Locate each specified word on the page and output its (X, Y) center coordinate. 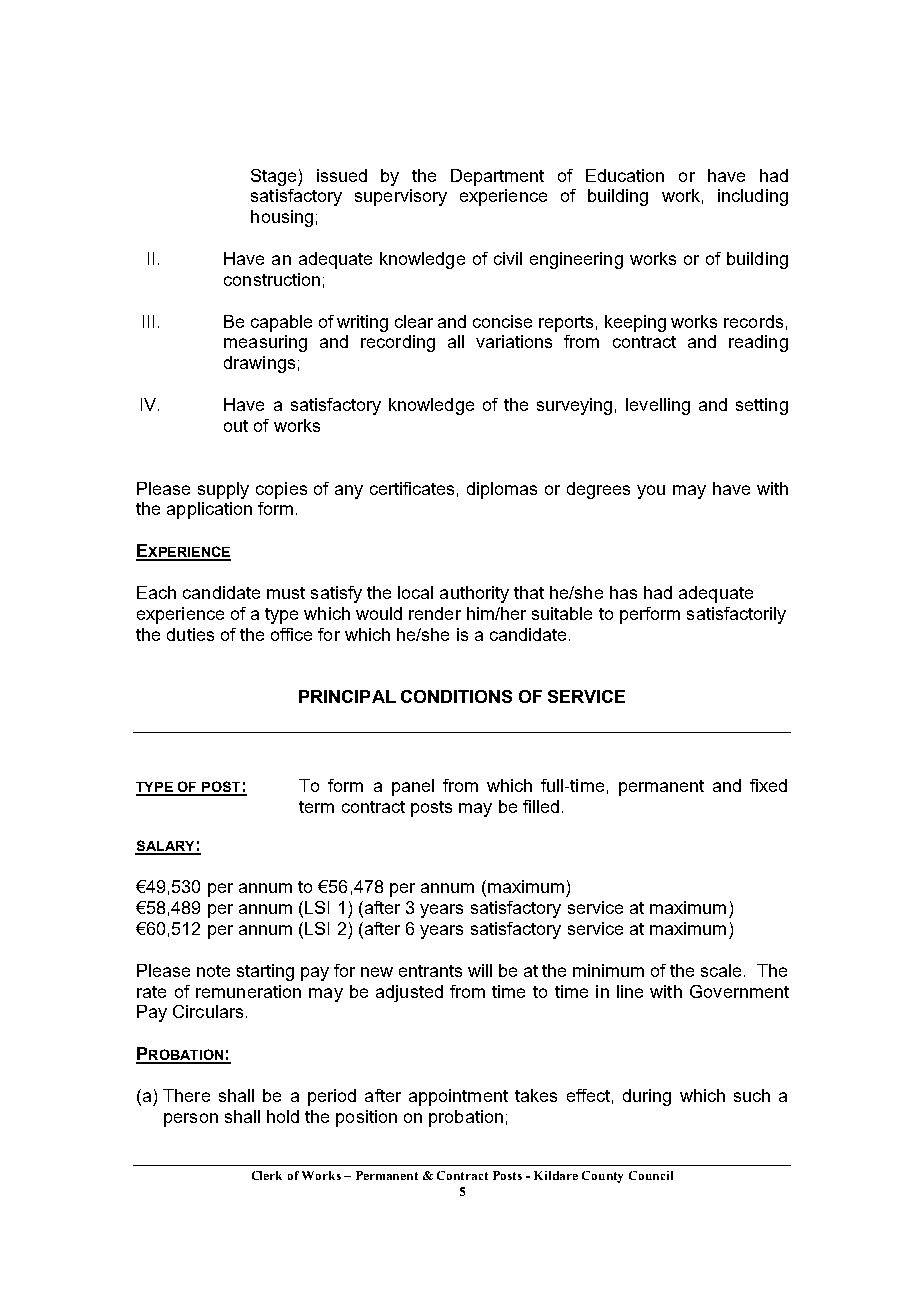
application (209, 510)
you (651, 492)
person (191, 1120)
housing (282, 218)
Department (497, 177)
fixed (768, 785)
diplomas (502, 490)
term (316, 807)
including (753, 197)
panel (413, 787)
